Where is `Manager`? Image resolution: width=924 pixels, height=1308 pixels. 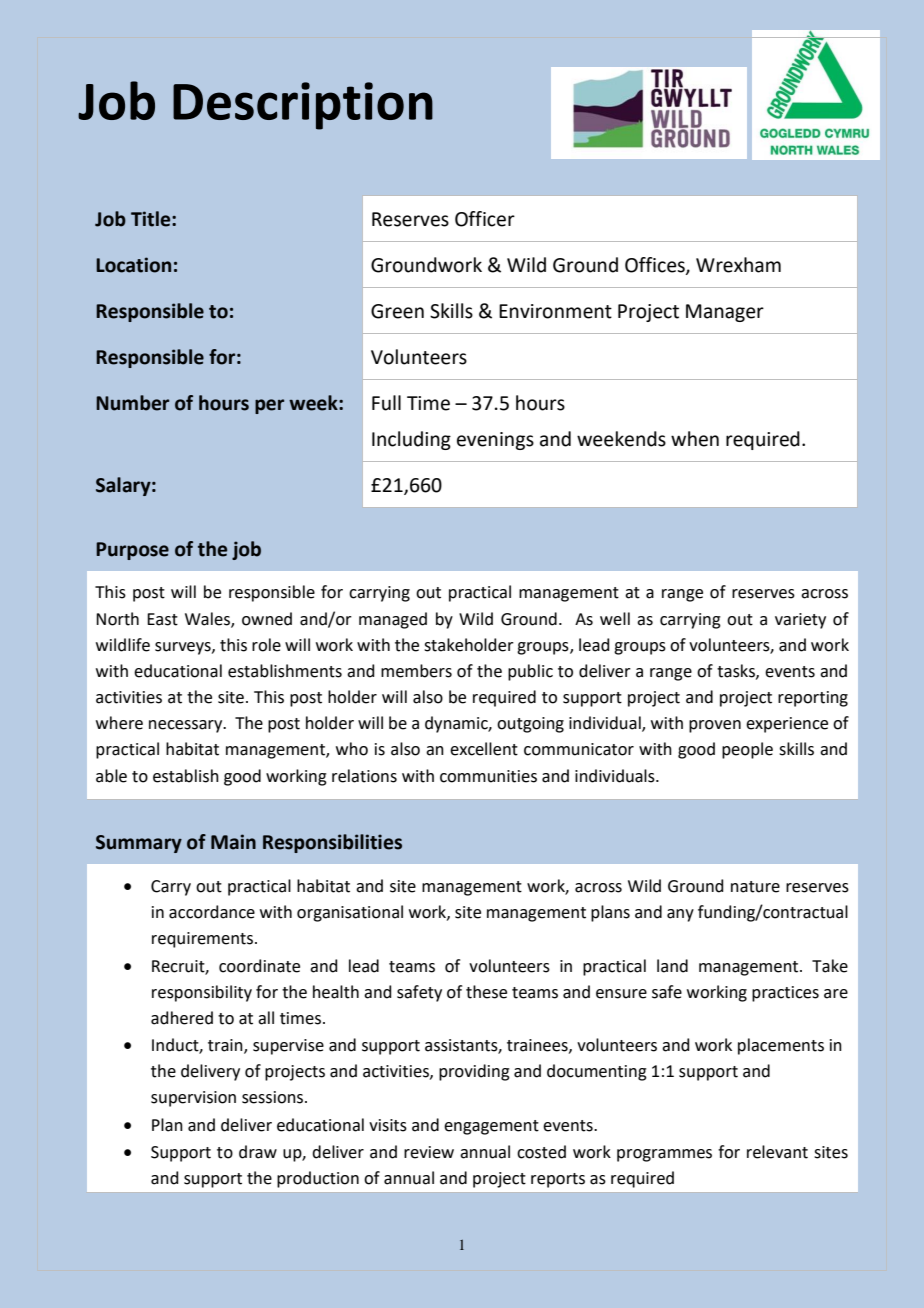 Manager is located at coordinates (725, 313).
